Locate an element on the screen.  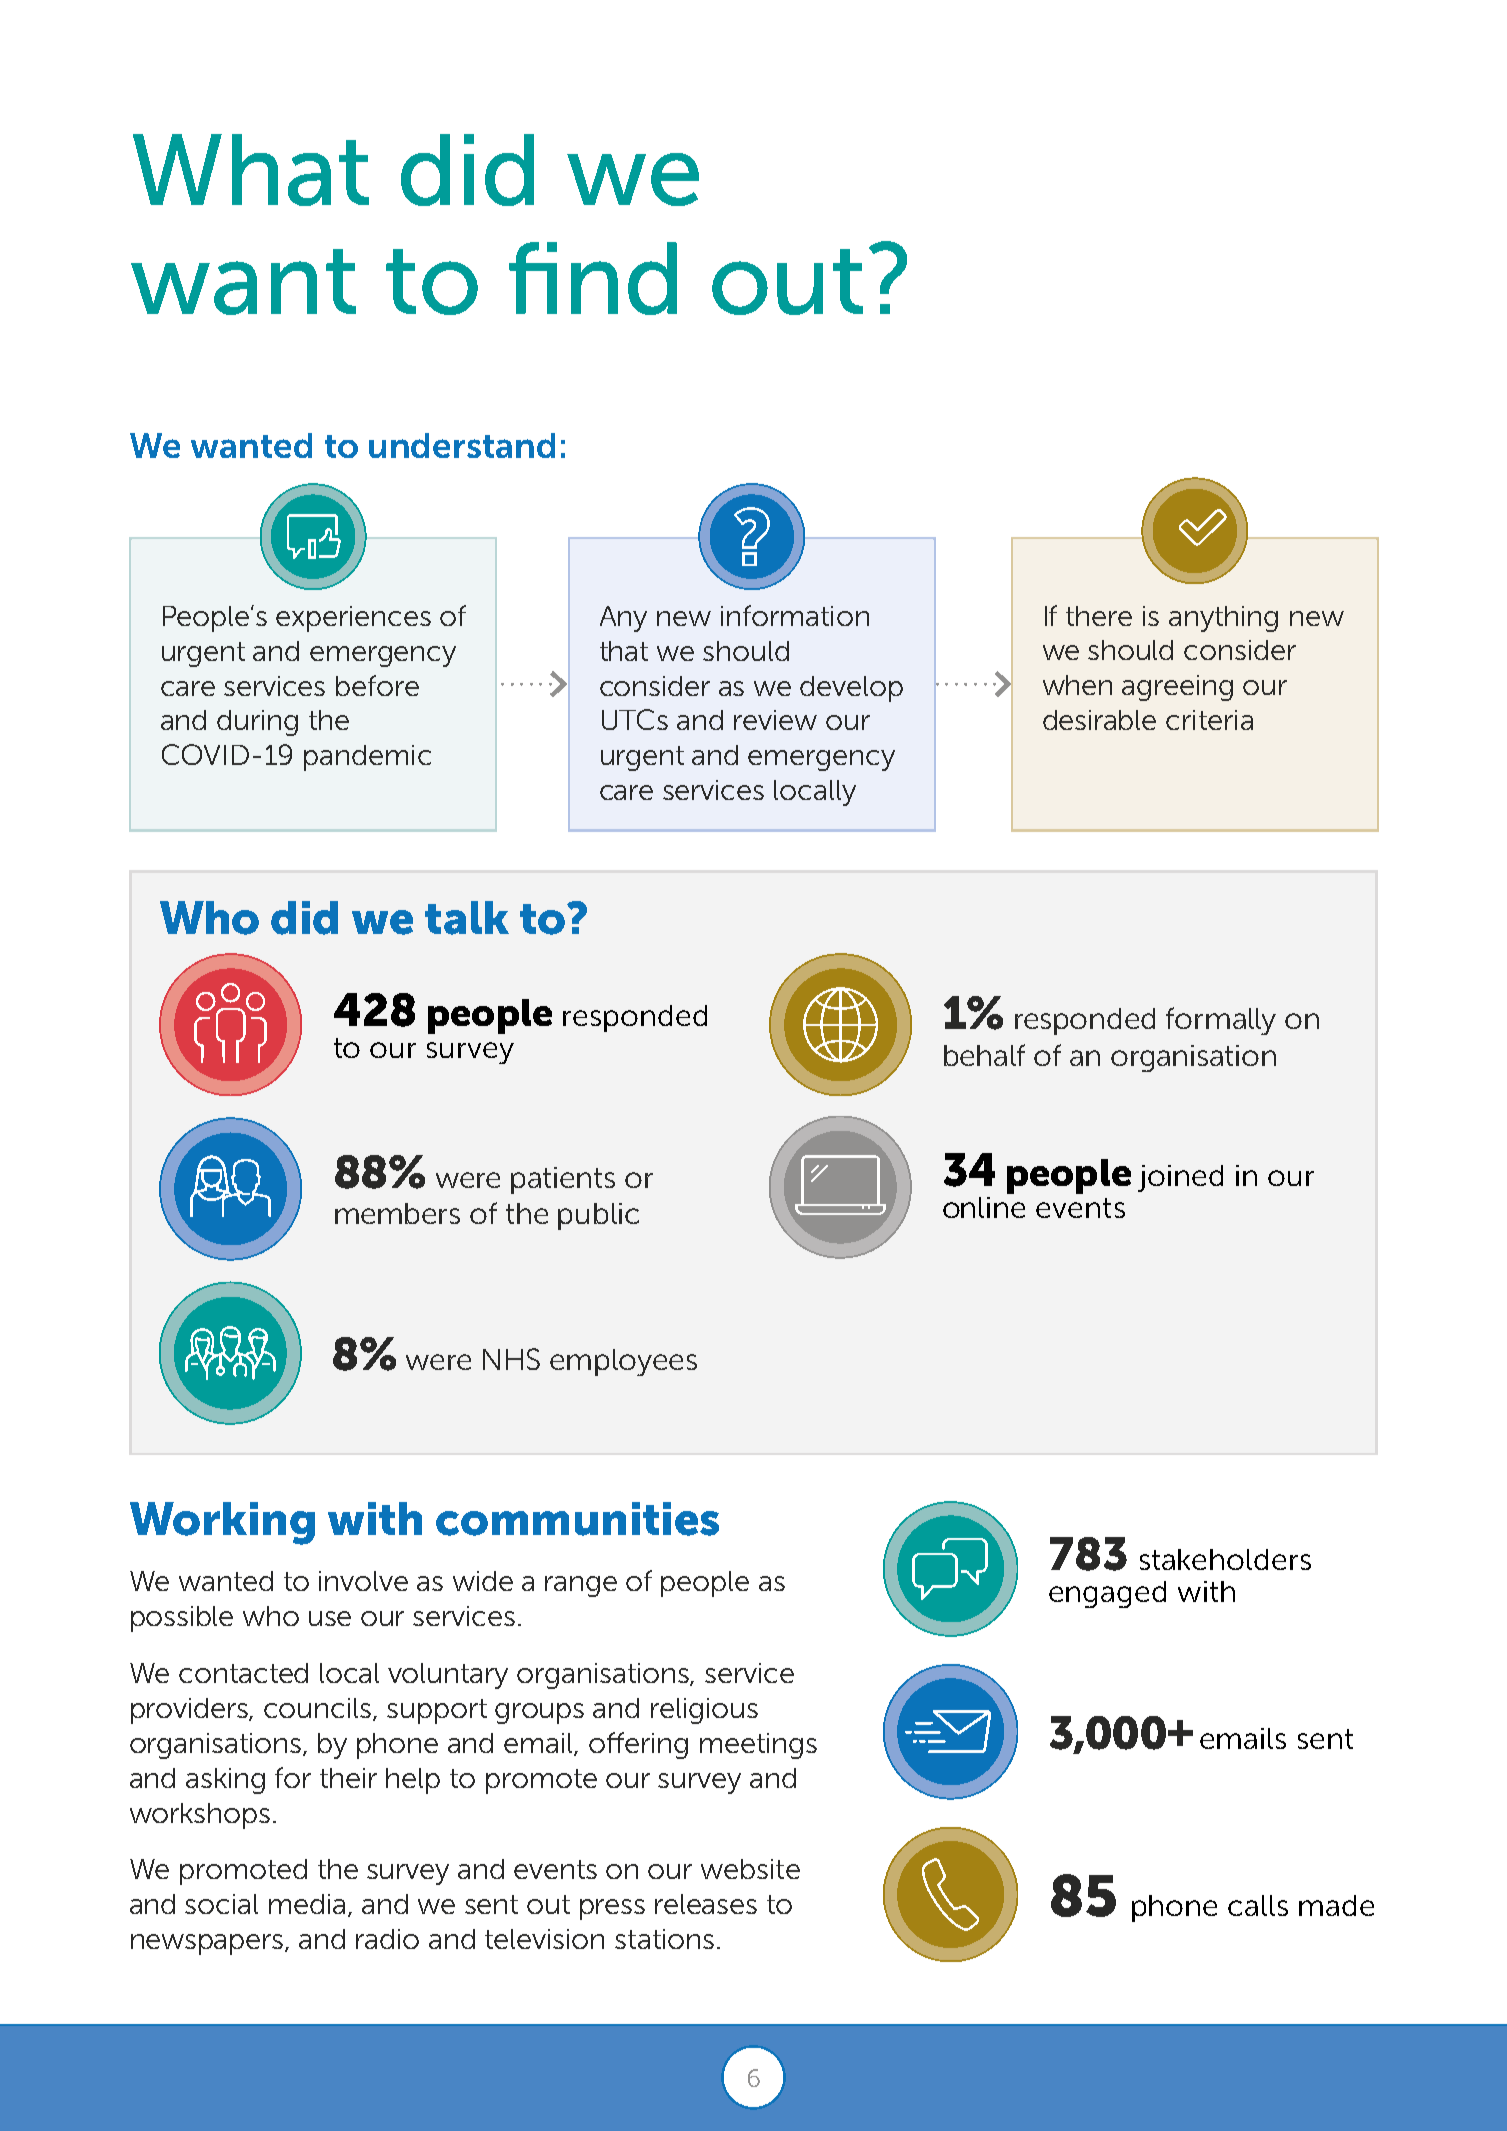
agreeing is located at coordinates (1177, 688).
